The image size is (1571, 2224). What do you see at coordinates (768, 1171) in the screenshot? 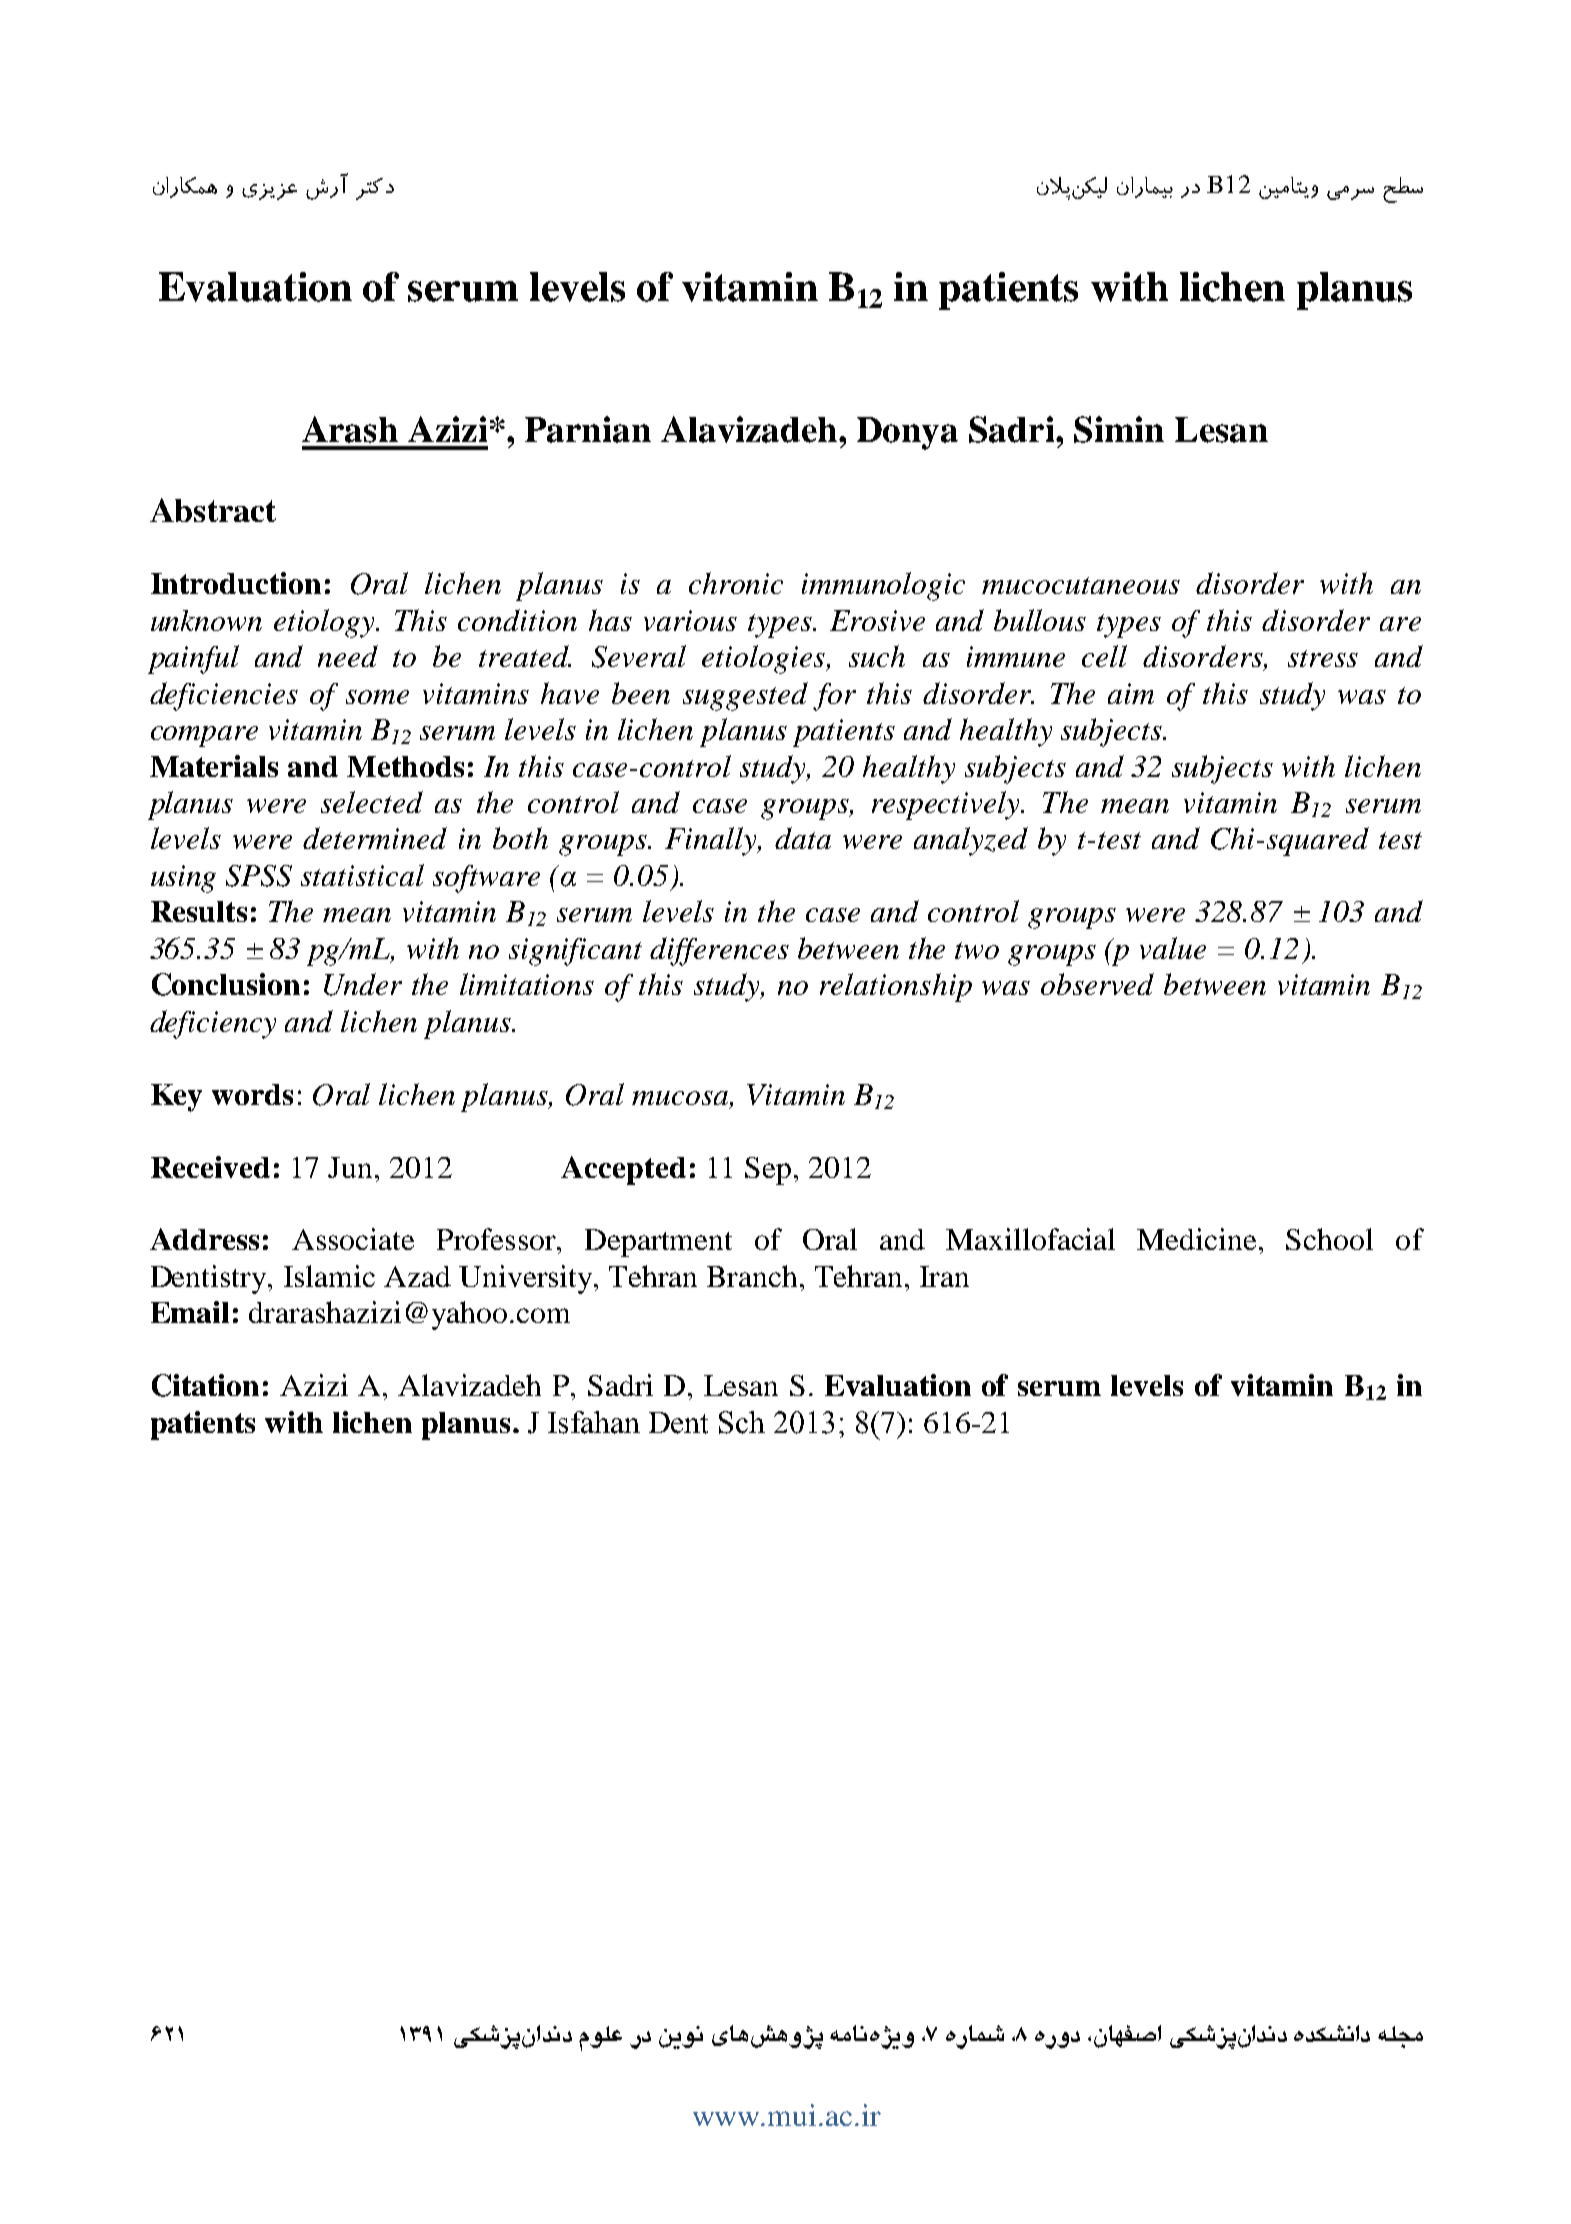
I see `Sep` at bounding box center [768, 1171].
